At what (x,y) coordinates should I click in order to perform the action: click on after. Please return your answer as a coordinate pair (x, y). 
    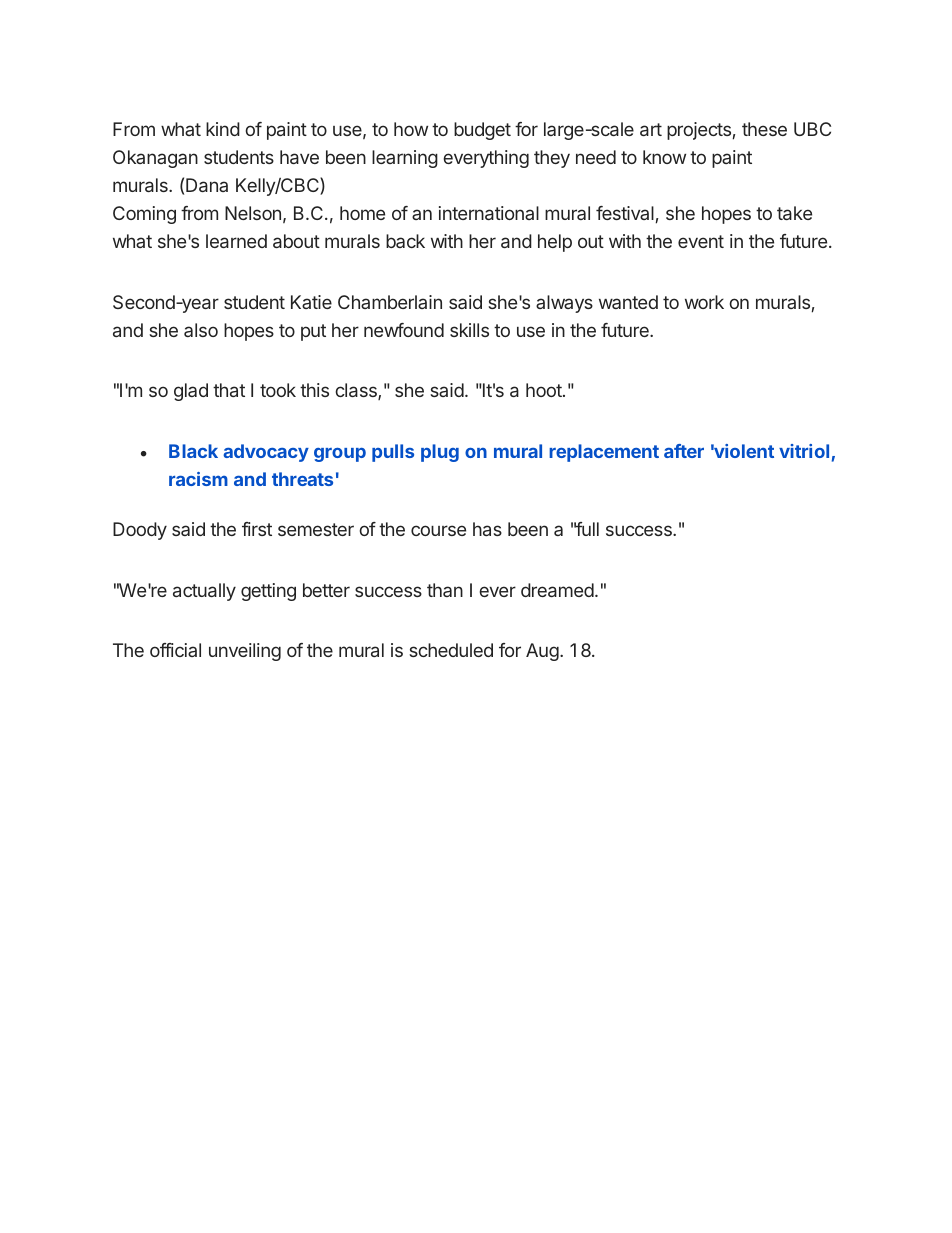
    Looking at the image, I should click on (684, 451).
